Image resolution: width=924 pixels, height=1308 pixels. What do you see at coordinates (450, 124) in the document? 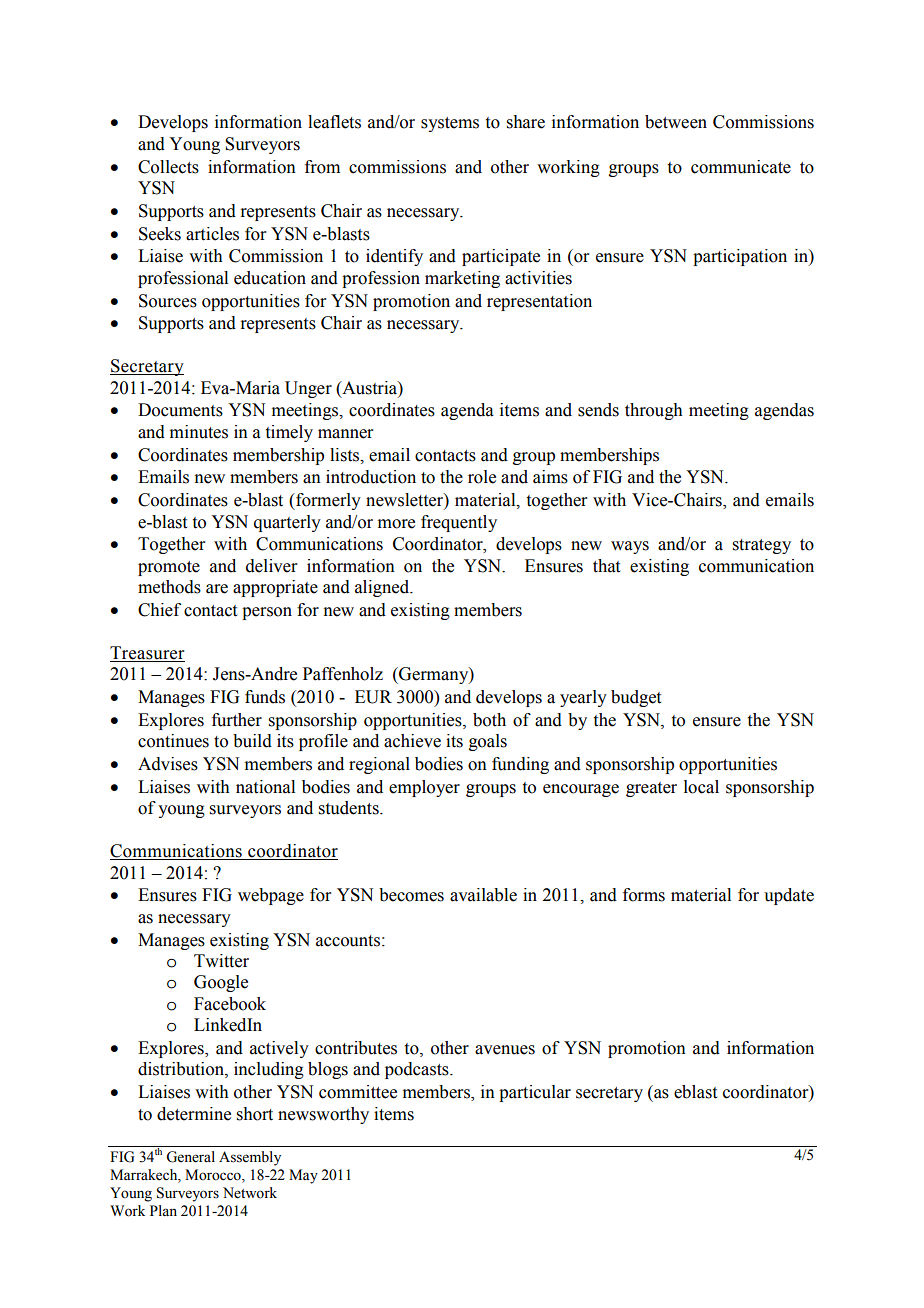
I see `systems` at bounding box center [450, 124].
